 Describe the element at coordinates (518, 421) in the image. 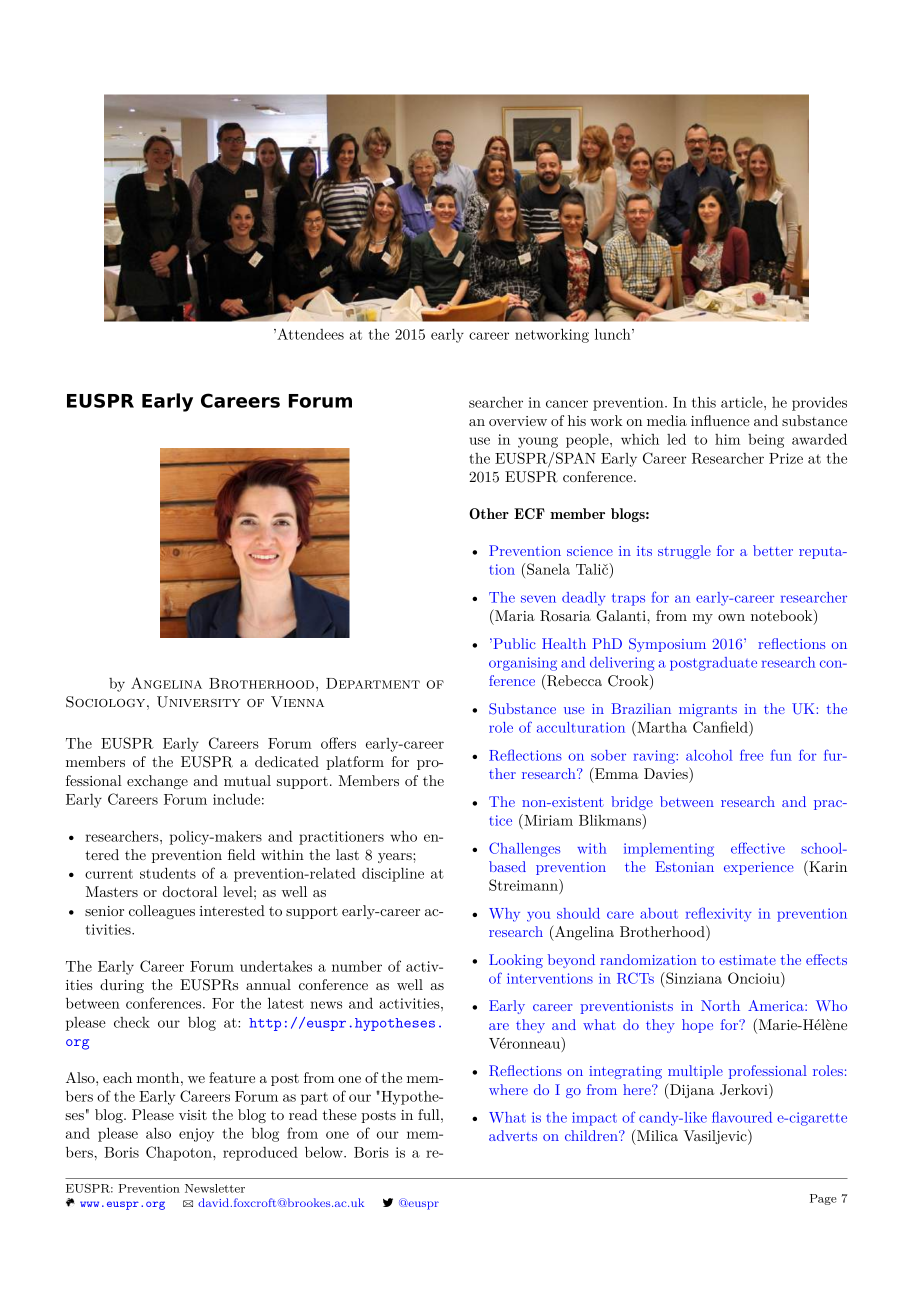

I see `overview` at that location.
